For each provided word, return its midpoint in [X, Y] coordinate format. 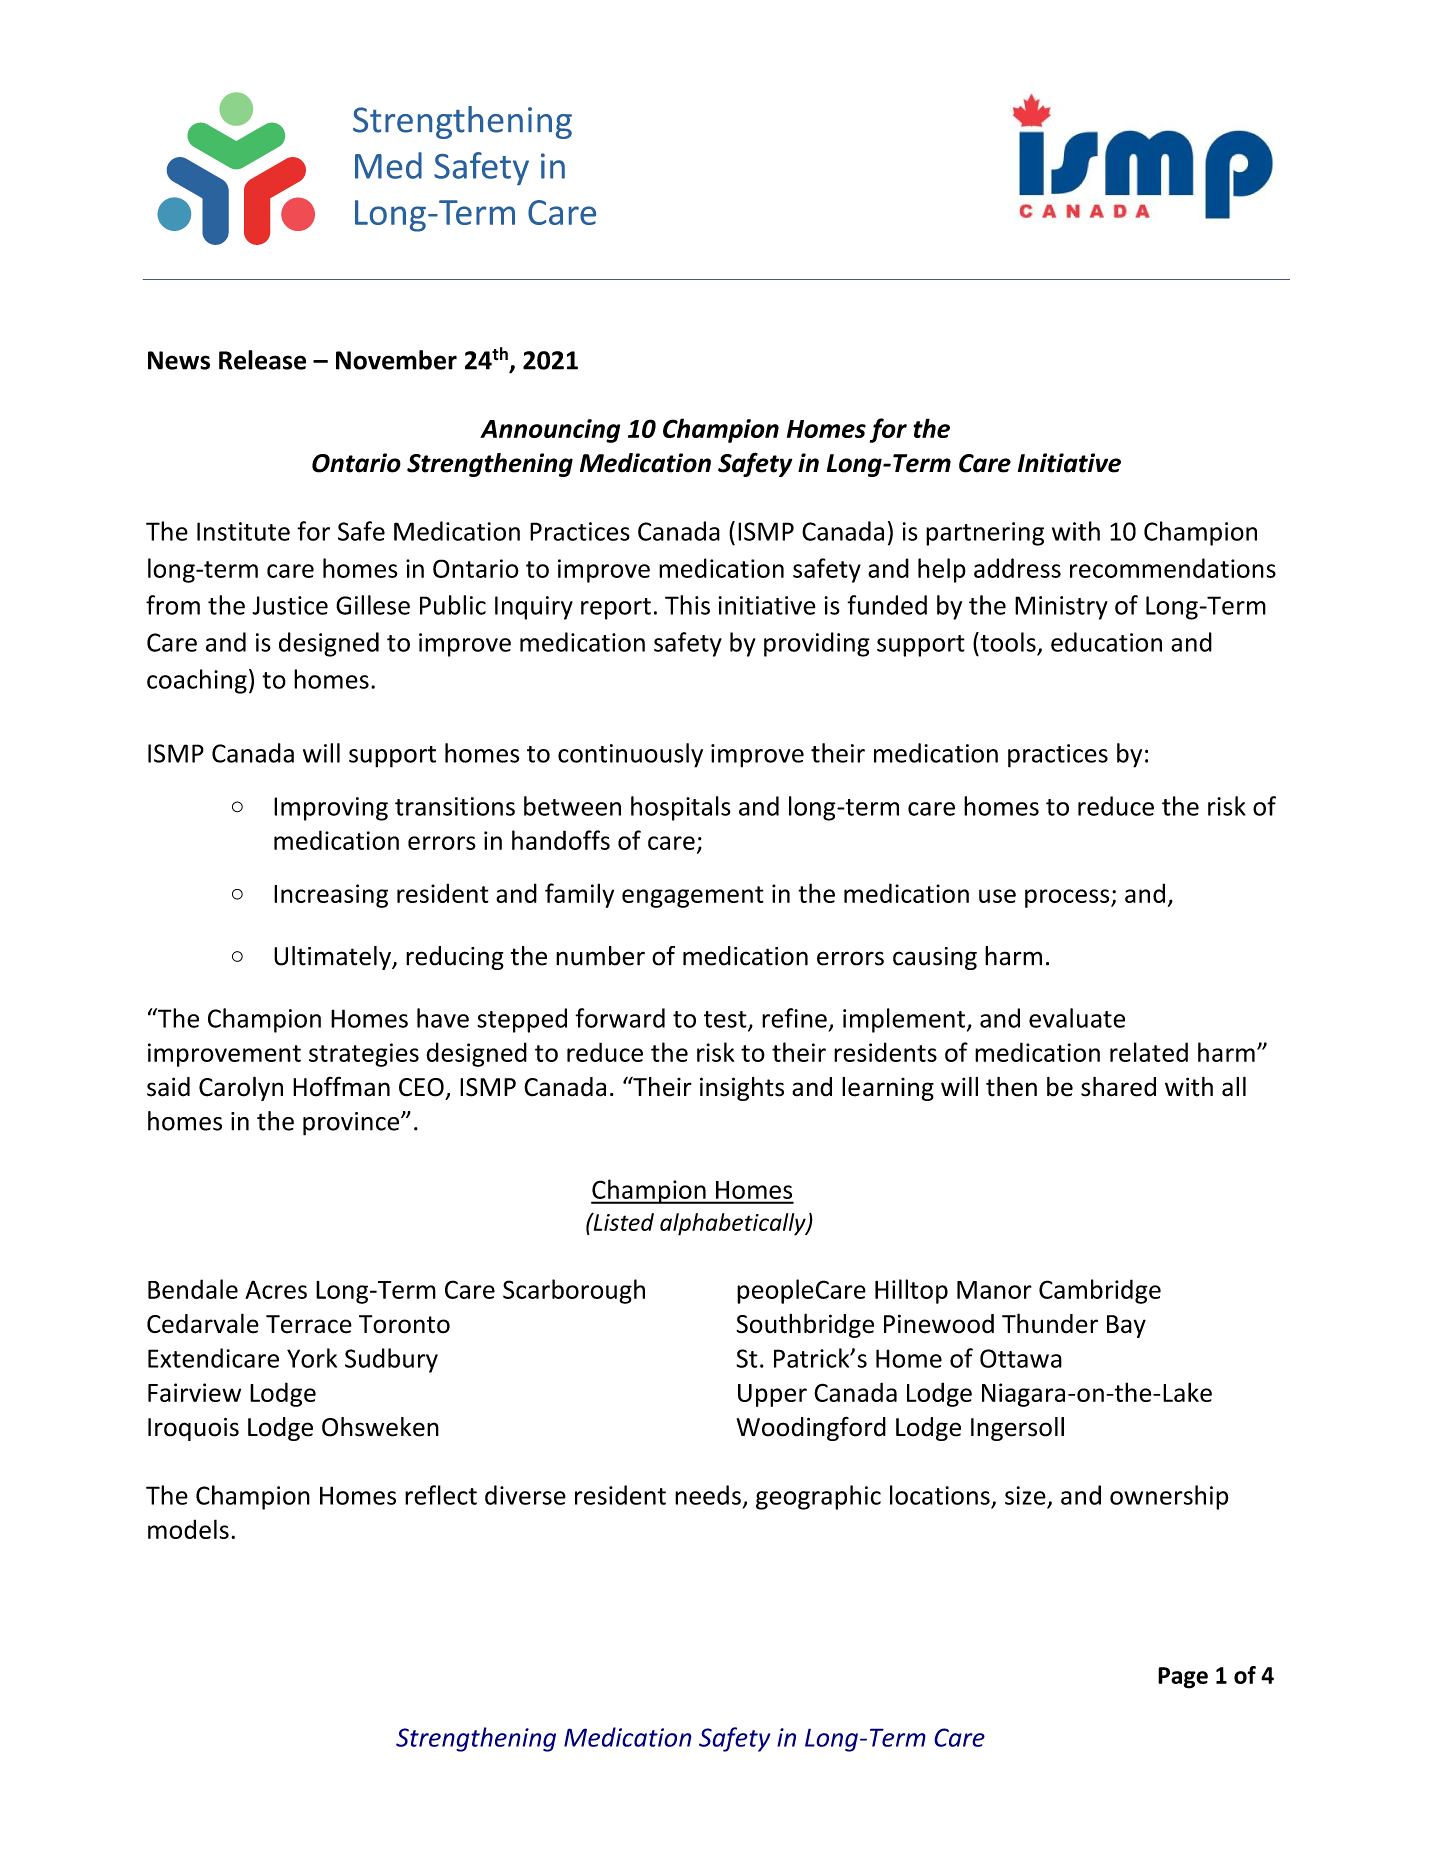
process [1068, 898]
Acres [276, 1289]
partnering [985, 534]
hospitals [681, 808]
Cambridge [1100, 1291]
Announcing [550, 431]
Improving [331, 809]
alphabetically [734, 1224]
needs [708, 1495]
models [188, 1529]
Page [1183, 1678]
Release [262, 360]
